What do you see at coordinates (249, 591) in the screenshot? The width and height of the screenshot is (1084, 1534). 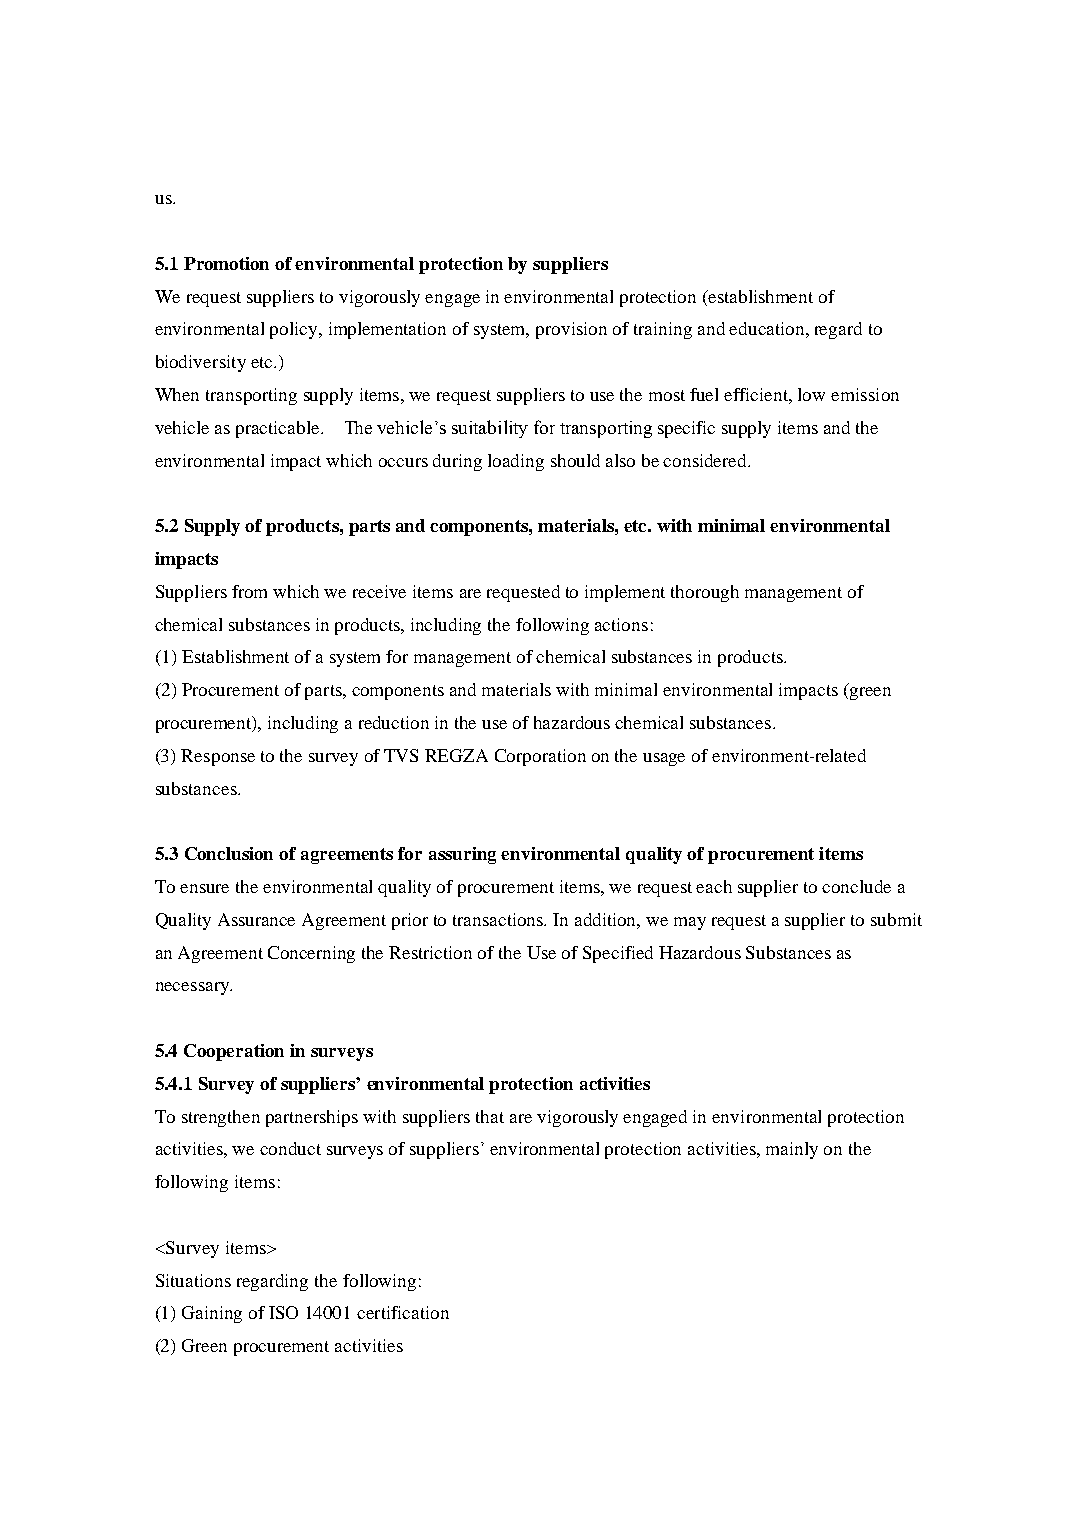 I see `from` at bounding box center [249, 591].
